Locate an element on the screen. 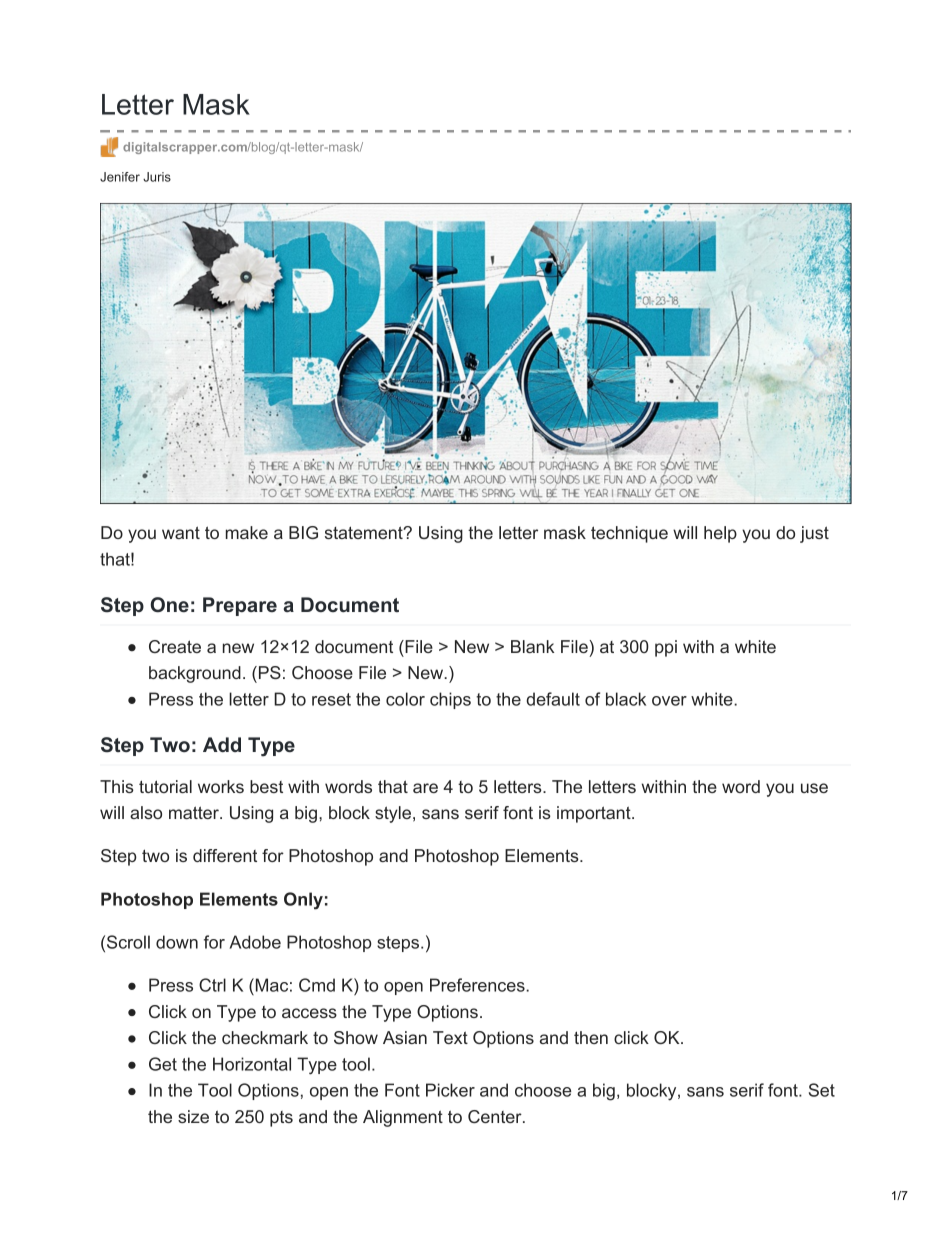 This screenshot has width=952, height=1233. use is located at coordinates (814, 788).
